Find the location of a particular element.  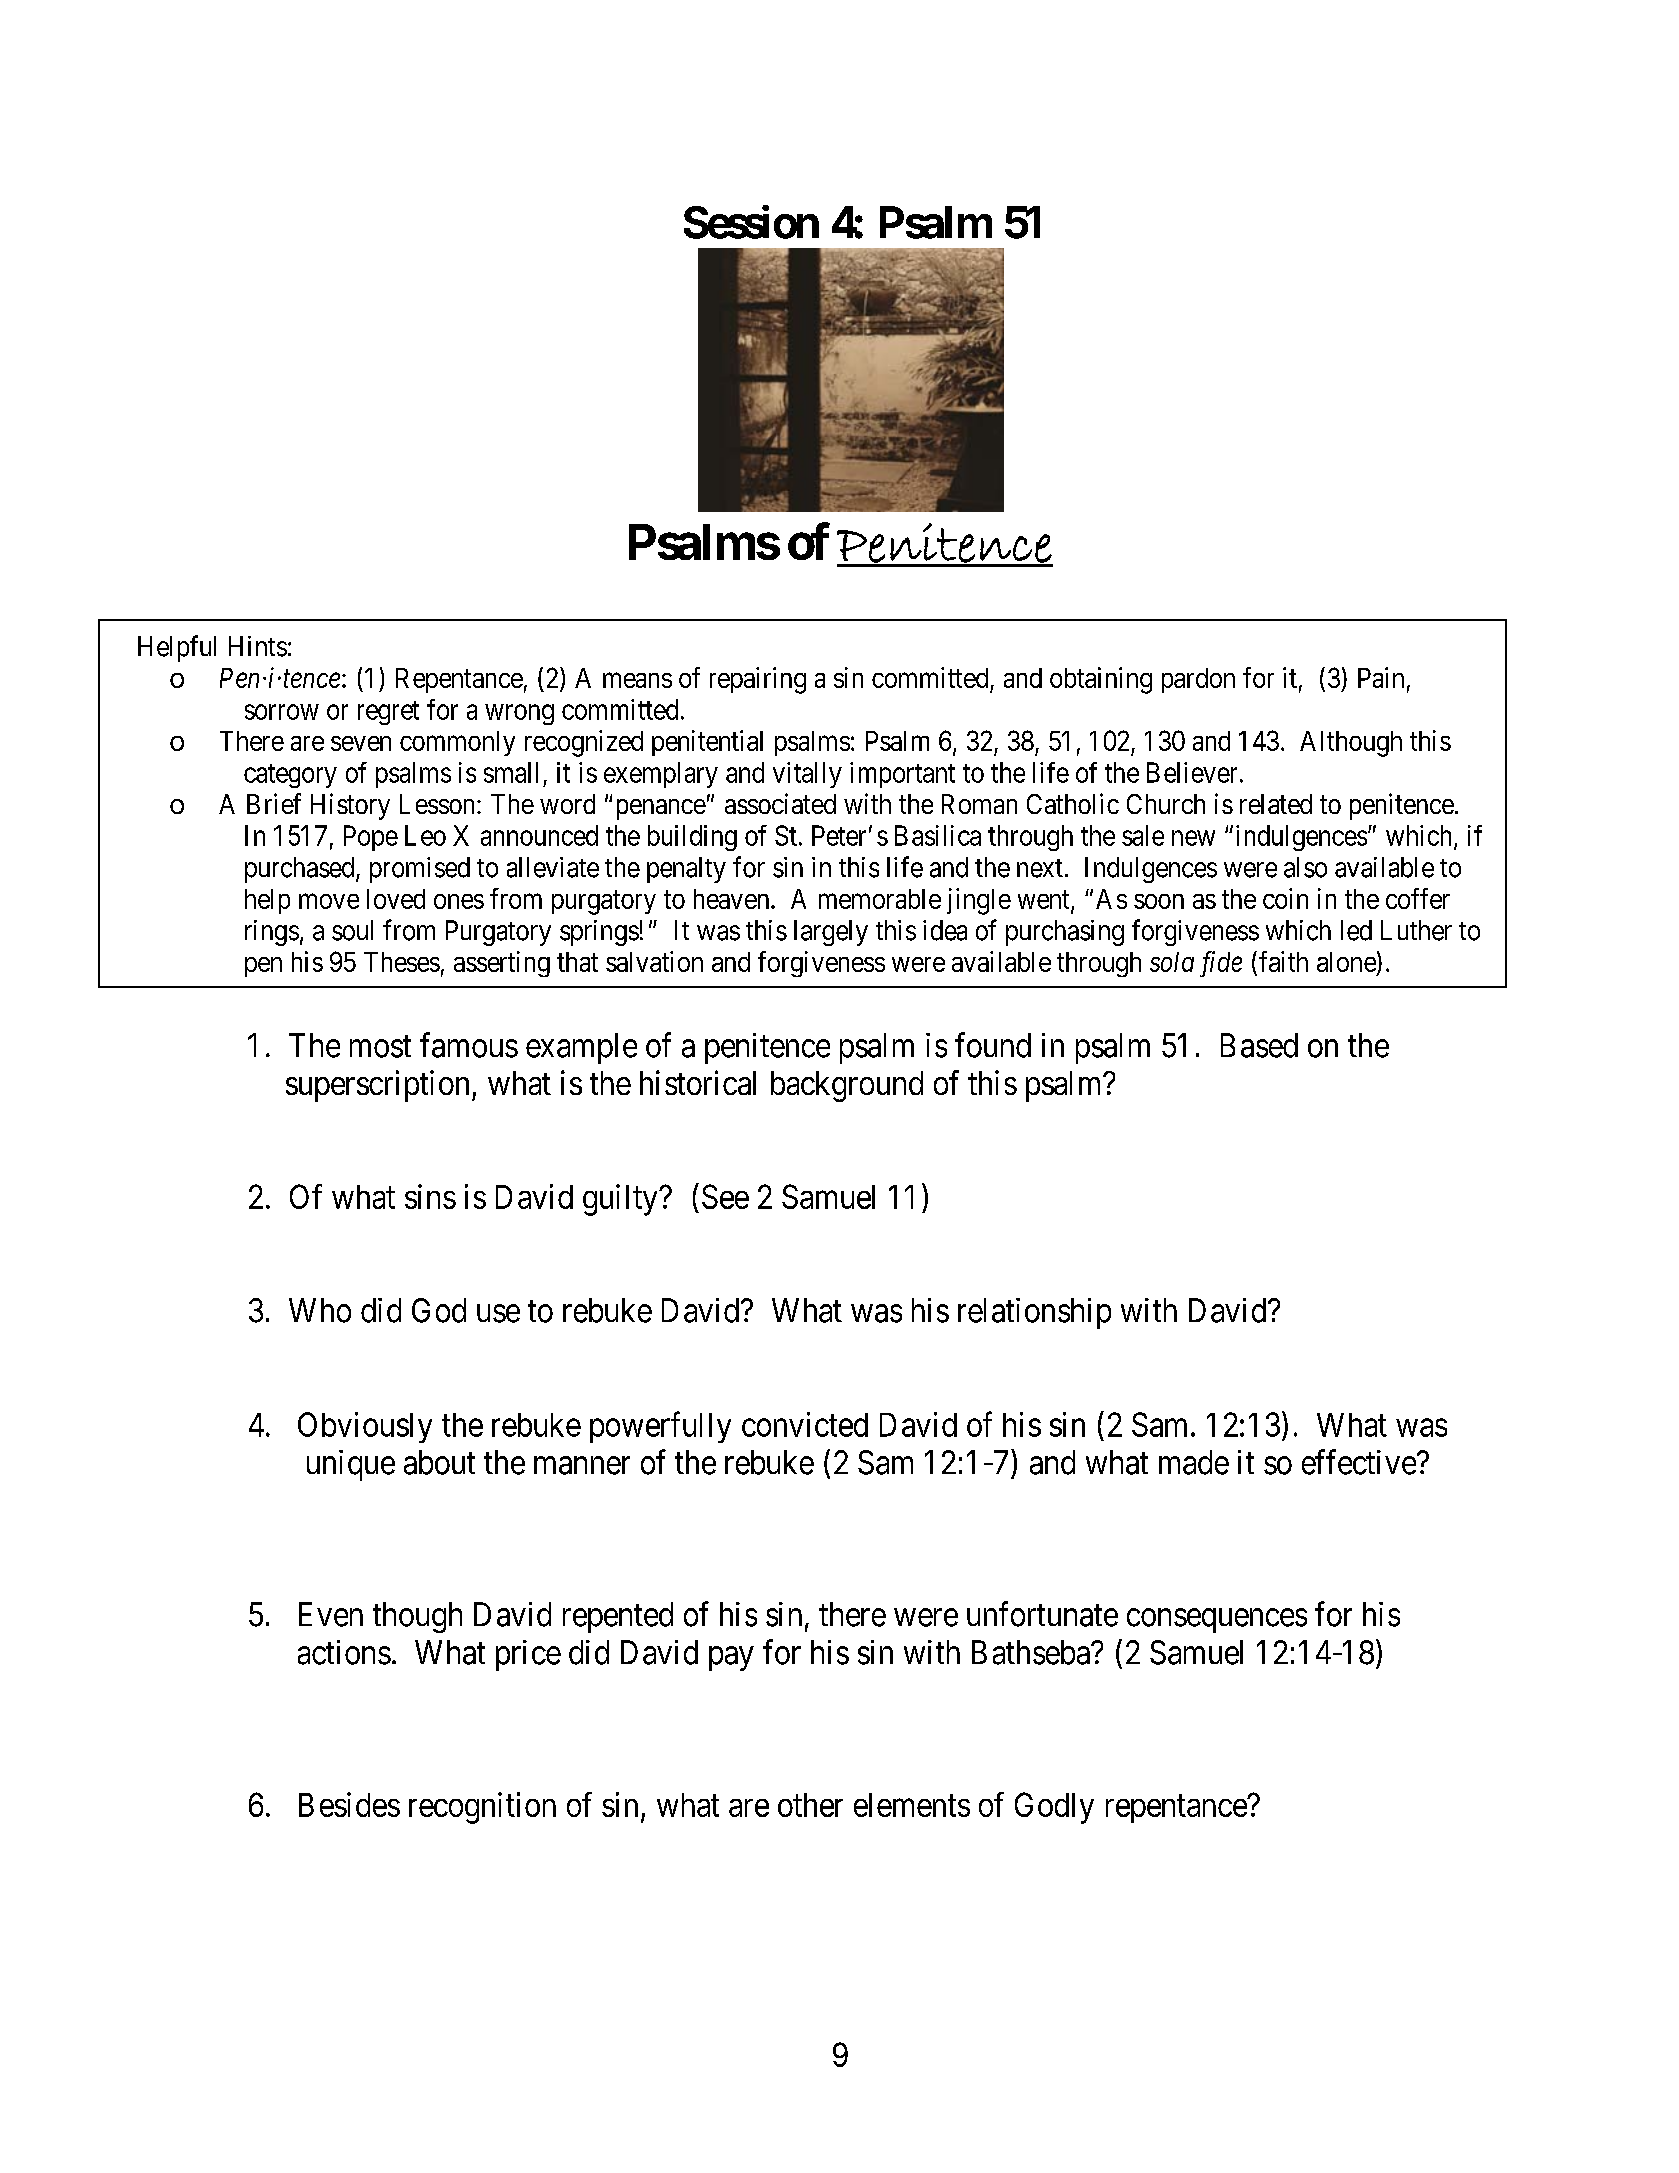

Pain is located at coordinates (1381, 677).
